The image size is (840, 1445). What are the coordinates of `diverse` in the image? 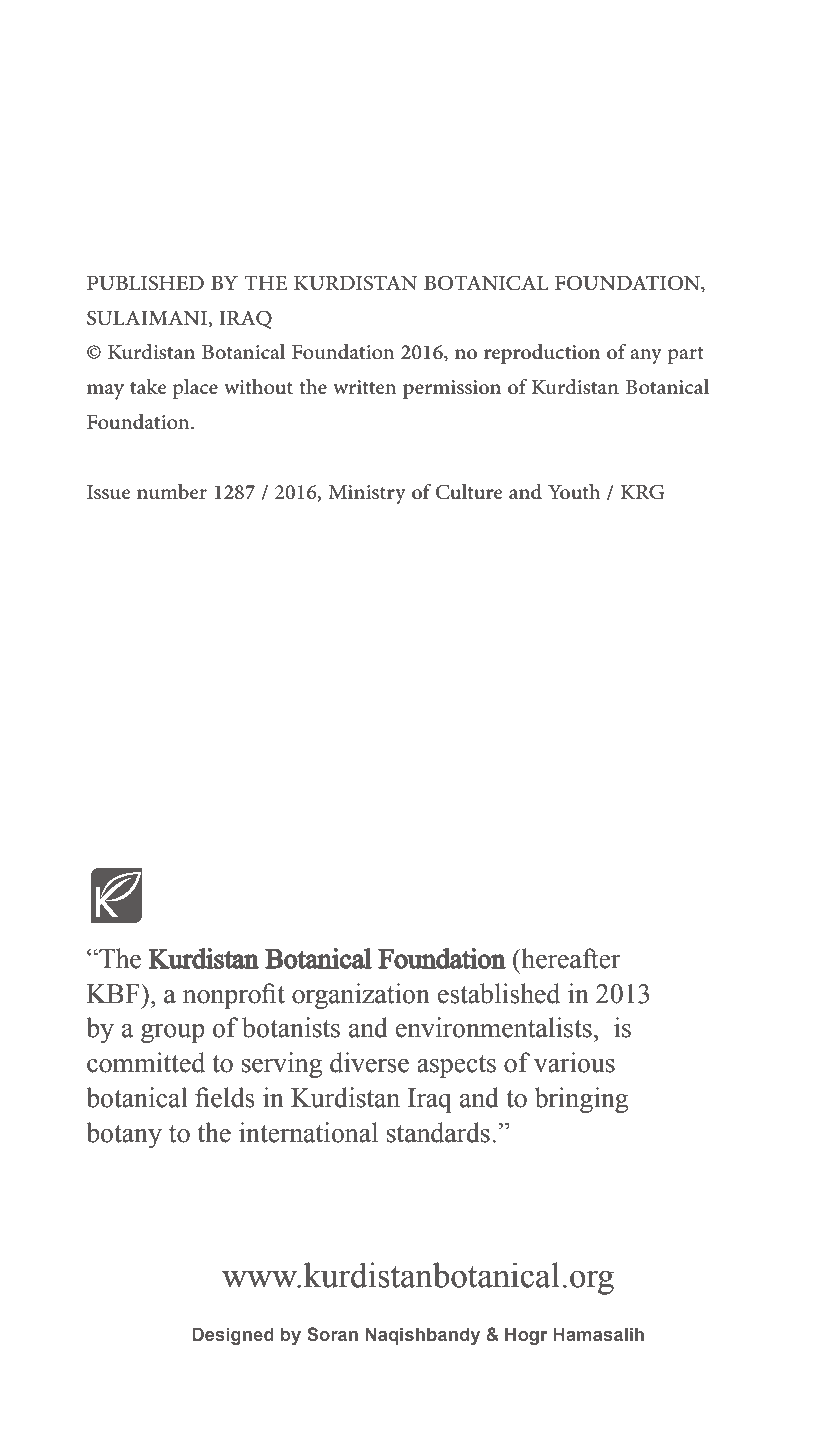 It's located at (369, 1062).
